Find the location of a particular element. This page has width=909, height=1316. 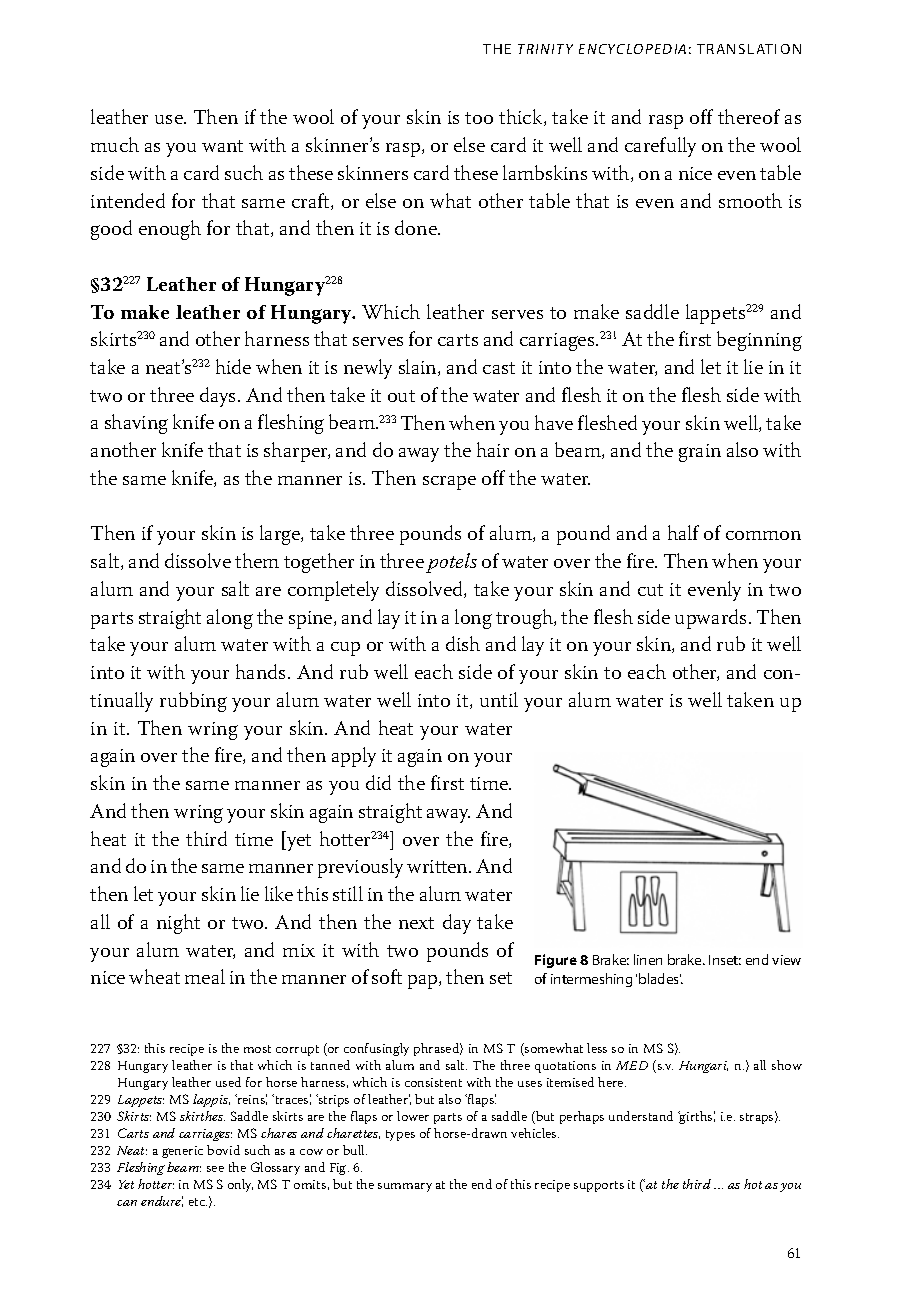

ENCYCLOPEDIA is located at coordinates (632, 49).
